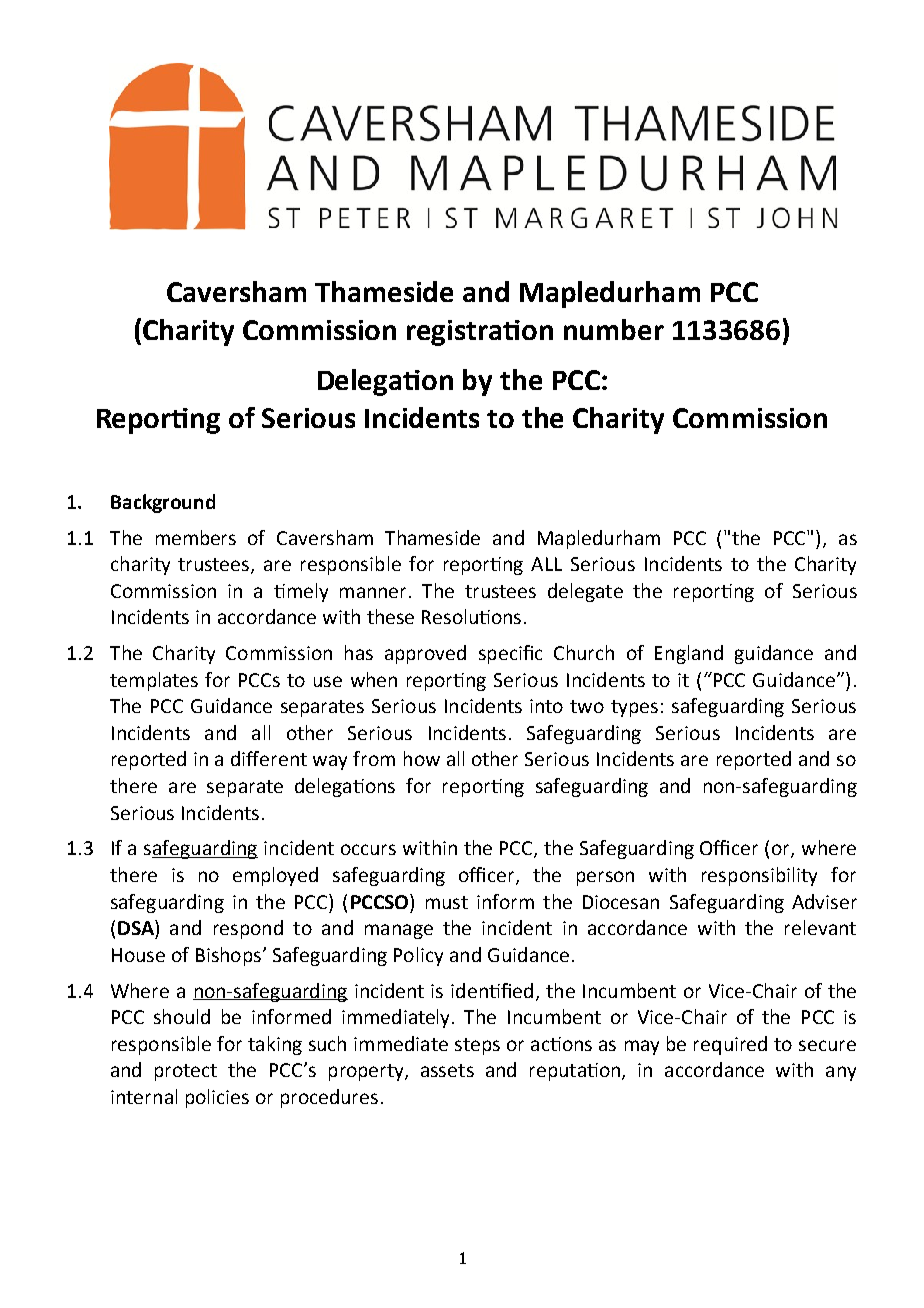 This screenshot has height=1308, width=924. What do you see at coordinates (585, 592) in the screenshot?
I see `delegate` at bounding box center [585, 592].
